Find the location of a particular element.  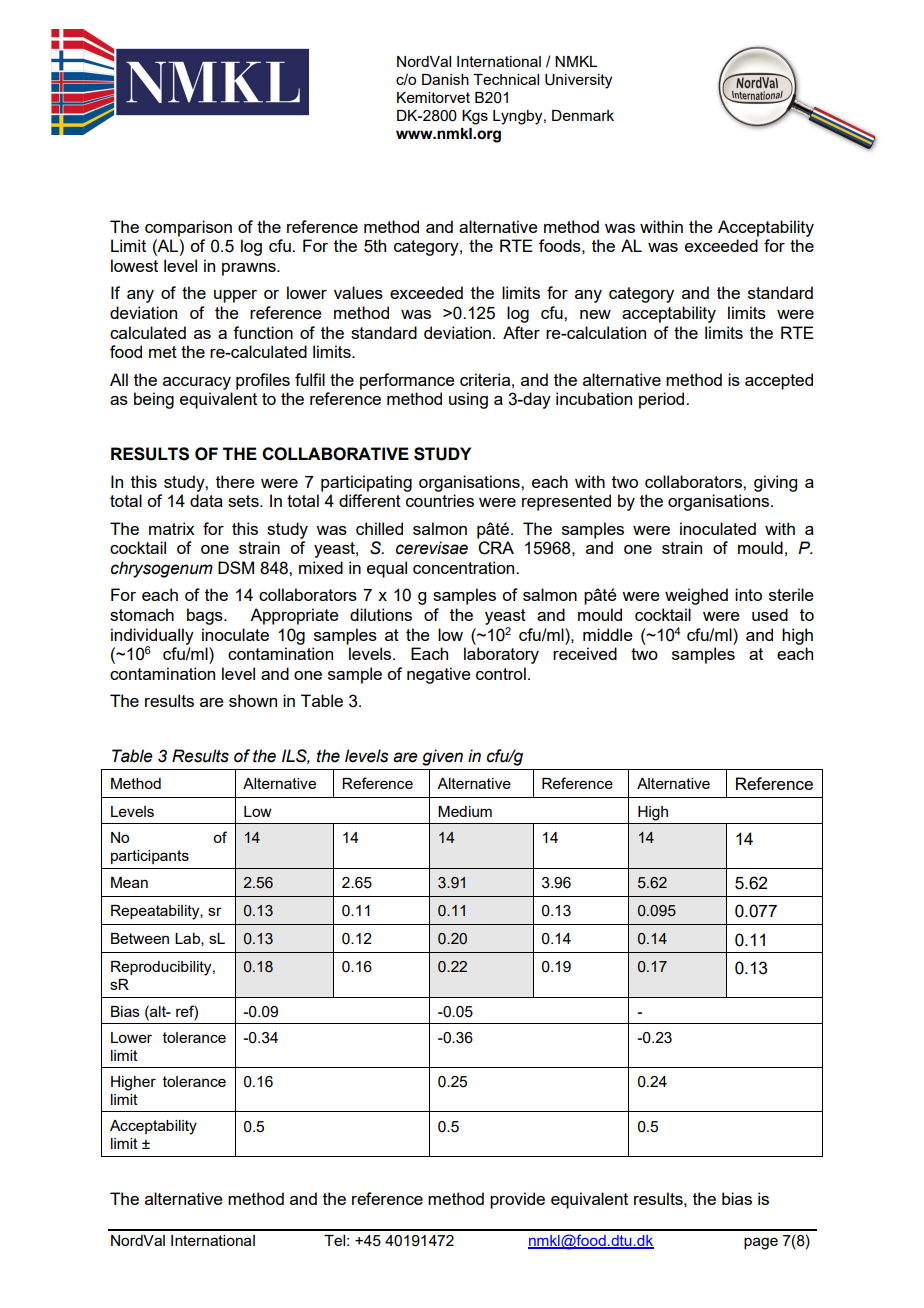

provide is located at coordinates (517, 1200).
